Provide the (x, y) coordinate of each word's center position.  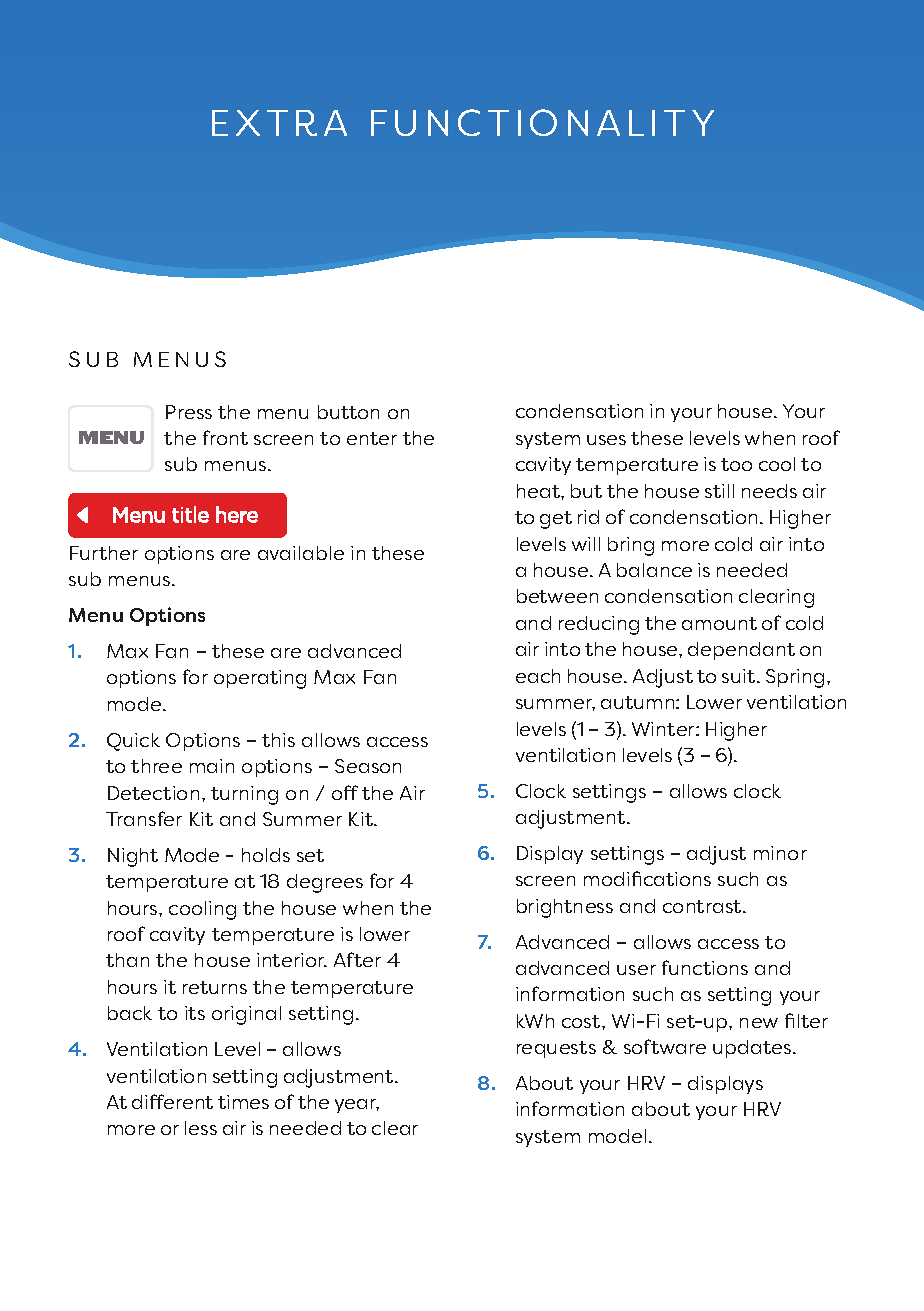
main (212, 766)
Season (368, 766)
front (225, 437)
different (172, 1101)
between (557, 596)
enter (372, 438)
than (127, 960)
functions (705, 967)
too (736, 464)
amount (719, 623)
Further (104, 553)
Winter (664, 729)
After (357, 959)
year (357, 1106)
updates (753, 1049)
